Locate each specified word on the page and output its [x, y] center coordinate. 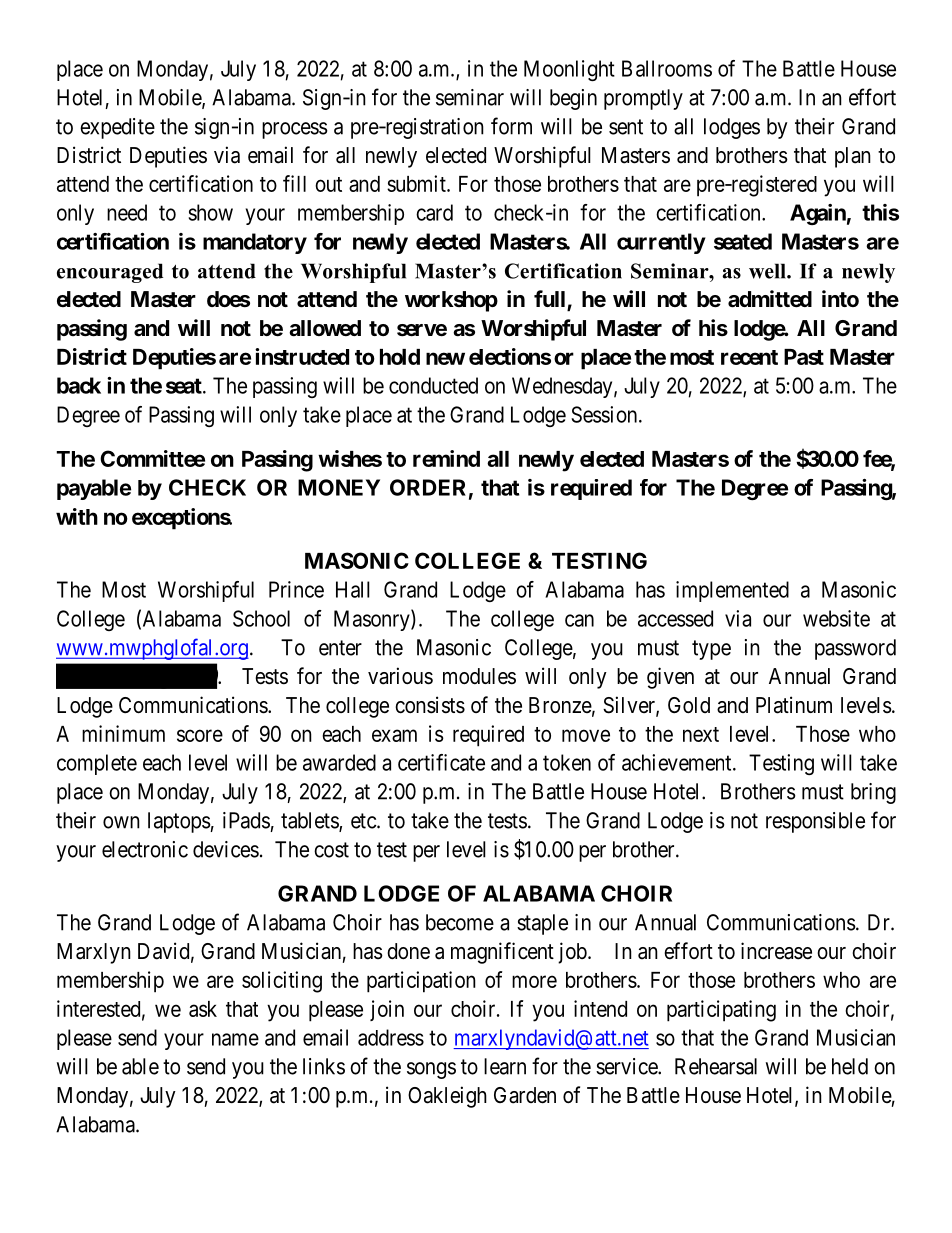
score [200, 735]
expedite [117, 128]
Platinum [794, 705]
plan [853, 157]
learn [505, 1066]
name [235, 1039]
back [79, 385]
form [511, 126]
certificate [441, 762]
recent [749, 357]
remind [446, 458]
